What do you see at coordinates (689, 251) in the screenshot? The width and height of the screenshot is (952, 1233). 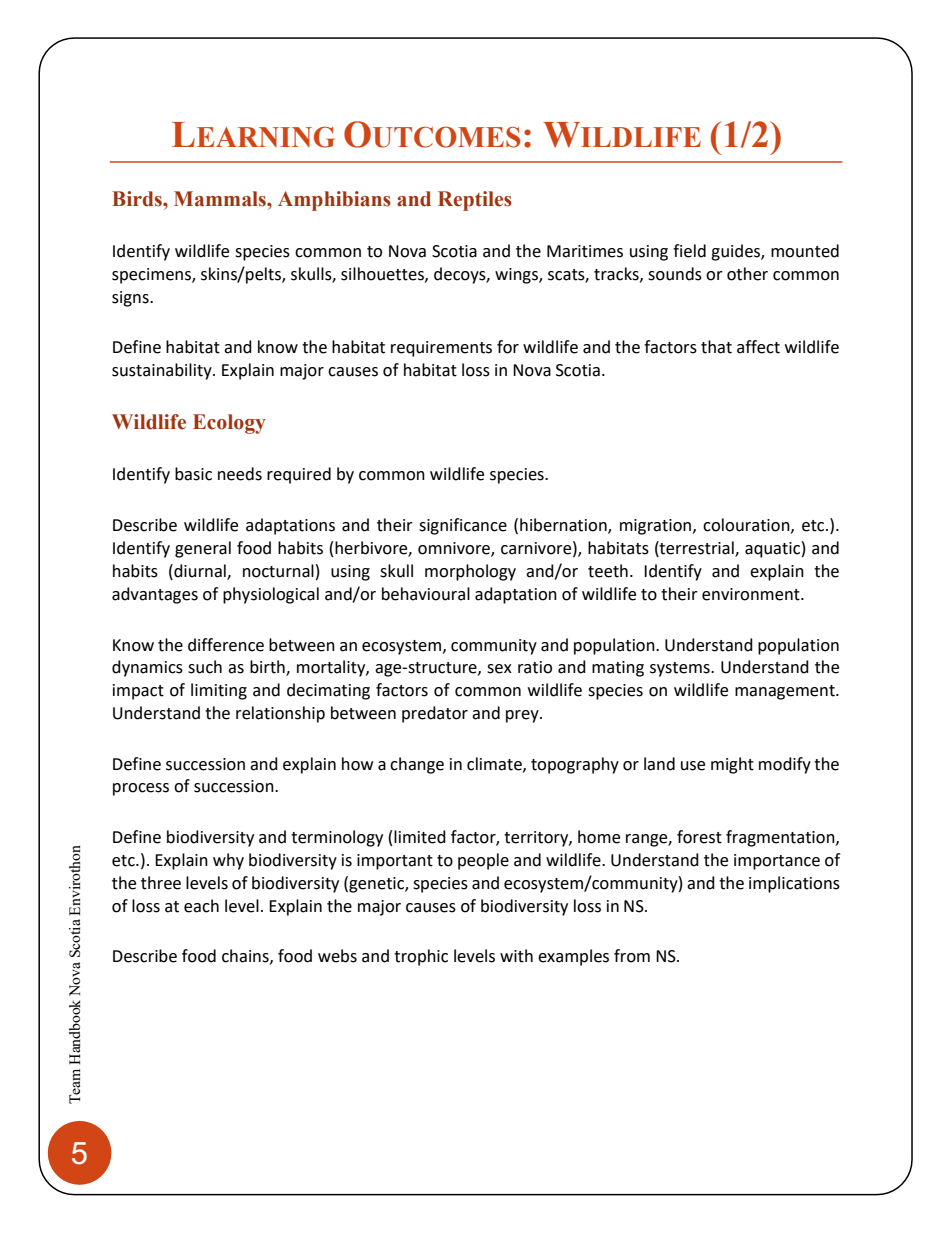 I see `field` at bounding box center [689, 251].
